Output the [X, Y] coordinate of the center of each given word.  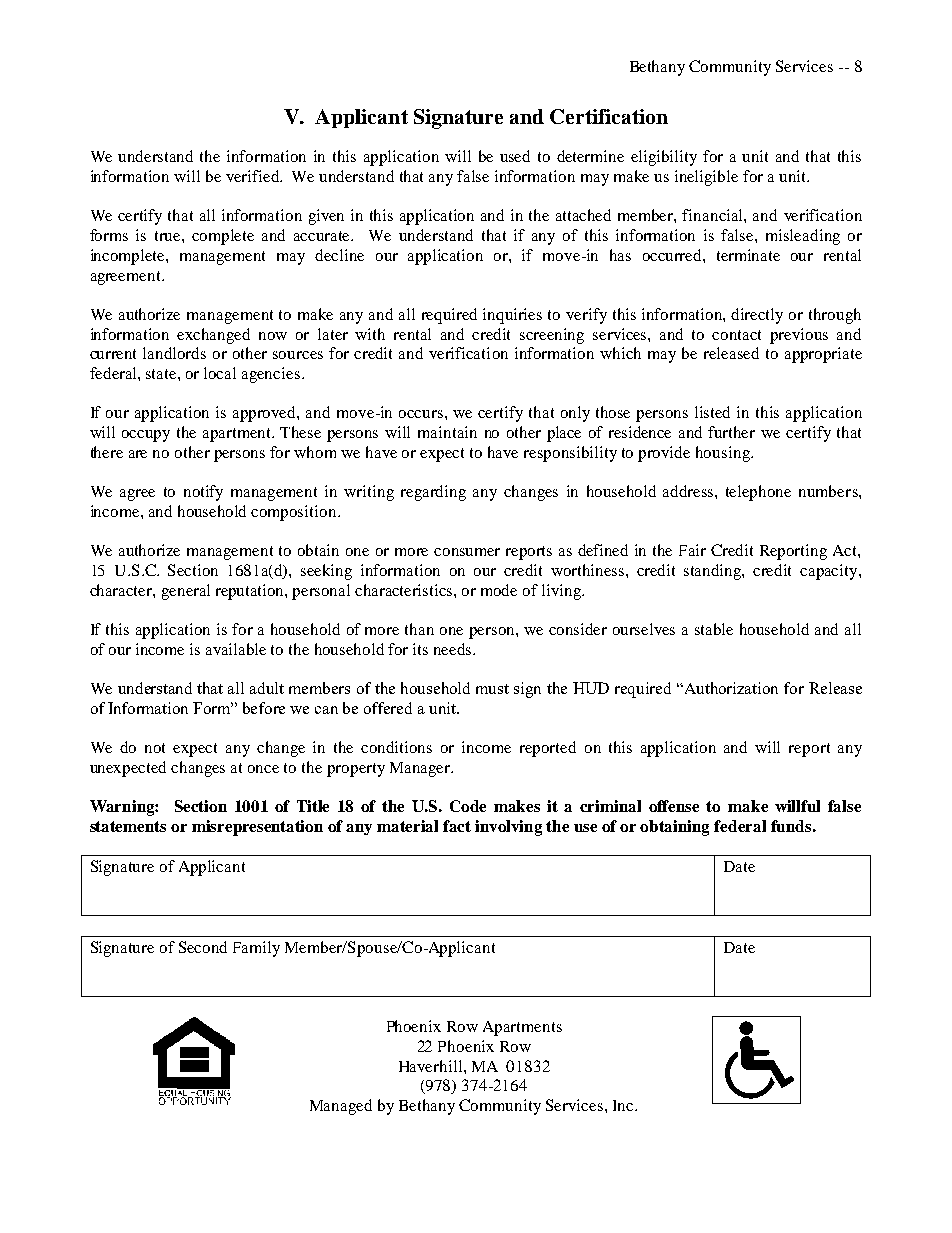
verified [254, 176]
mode [499, 590]
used [515, 156]
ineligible [706, 178]
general [186, 592]
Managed [341, 1107]
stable [714, 629]
